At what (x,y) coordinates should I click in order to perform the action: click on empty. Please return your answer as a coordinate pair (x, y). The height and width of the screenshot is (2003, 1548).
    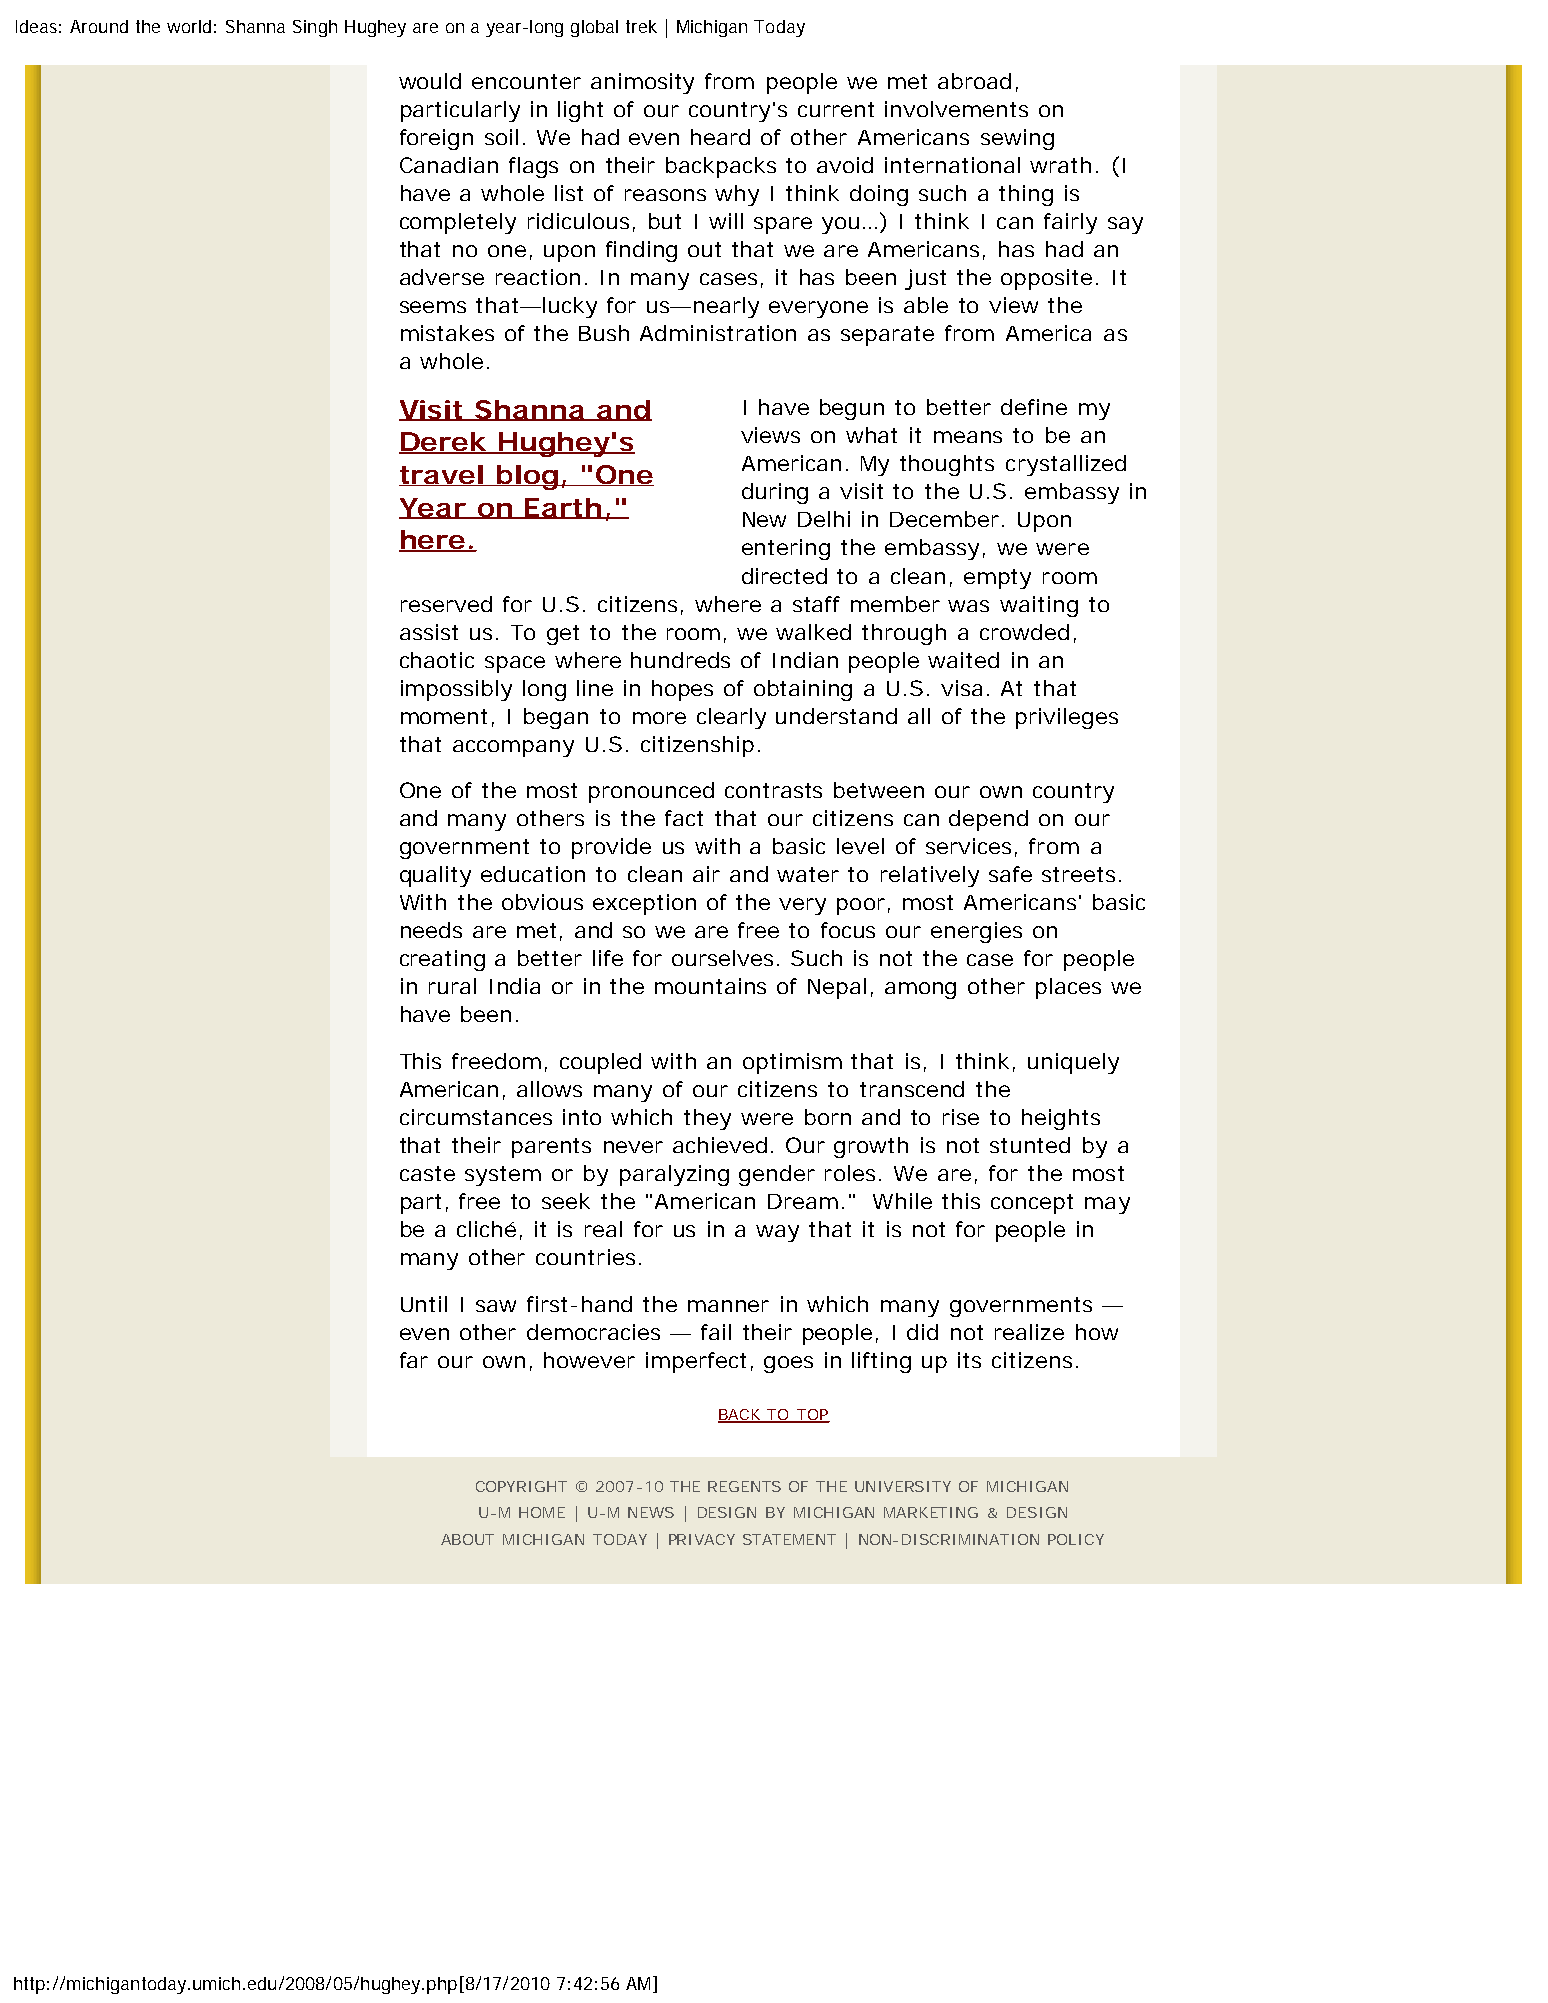
    Looking at the image, I should click on (997, 579).
